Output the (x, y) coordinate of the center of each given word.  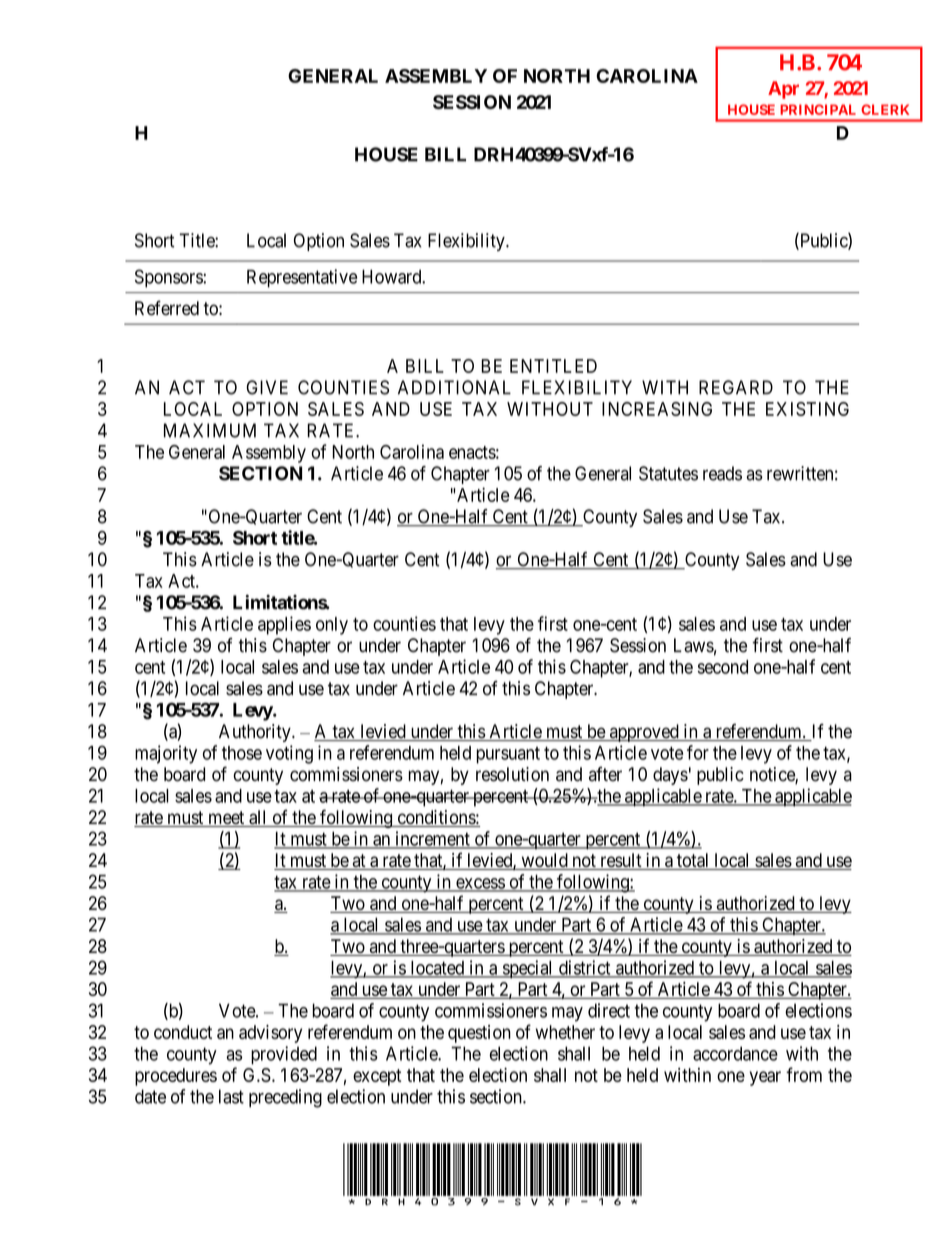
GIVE (267, 387)
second (723, 667)
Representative (302, 278)
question (479, 1034)
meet (226, 819)
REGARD (736, 387)
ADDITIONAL (454, 387)
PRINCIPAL (818, 109)
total (693, 861)
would (544, 861)
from (804, 1074)
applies (284, 625)
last (231, 1096)
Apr (783, 90)
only (332, 626)
